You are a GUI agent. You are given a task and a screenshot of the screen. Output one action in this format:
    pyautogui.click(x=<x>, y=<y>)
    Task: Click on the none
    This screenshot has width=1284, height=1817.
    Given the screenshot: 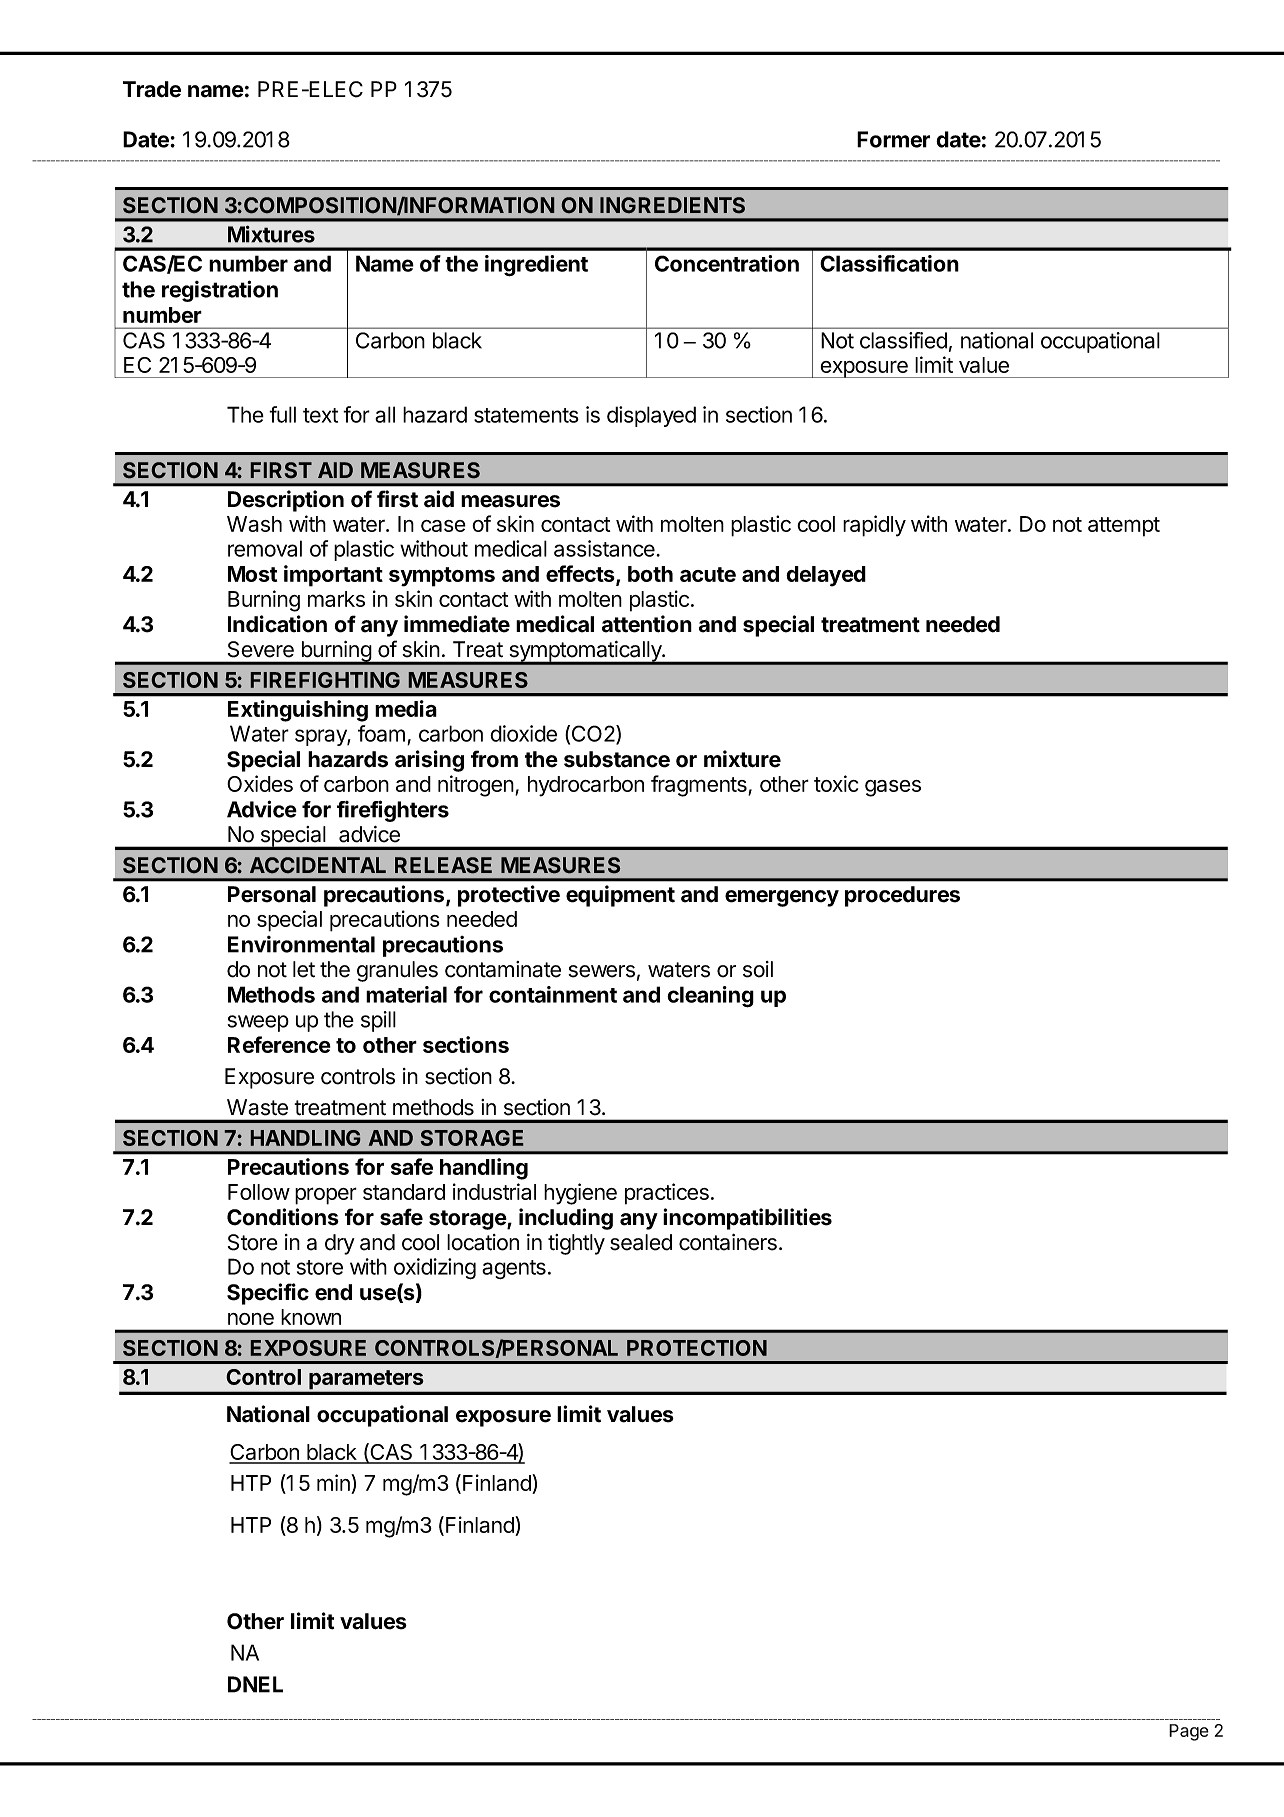 What is the action you would take?
    pyautogui.click(x=251, y=1319)
